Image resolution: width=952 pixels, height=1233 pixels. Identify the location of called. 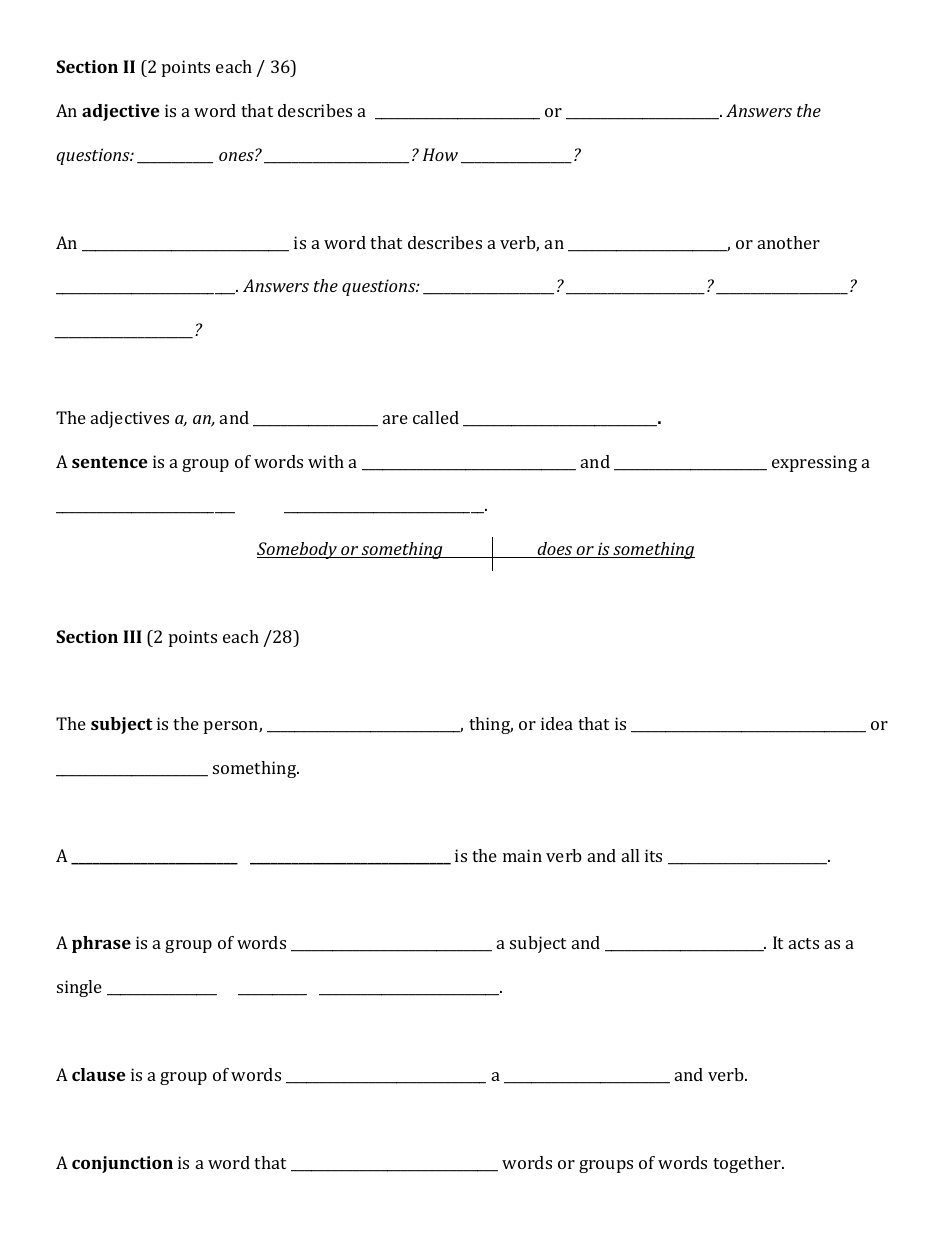
(436, 417).
